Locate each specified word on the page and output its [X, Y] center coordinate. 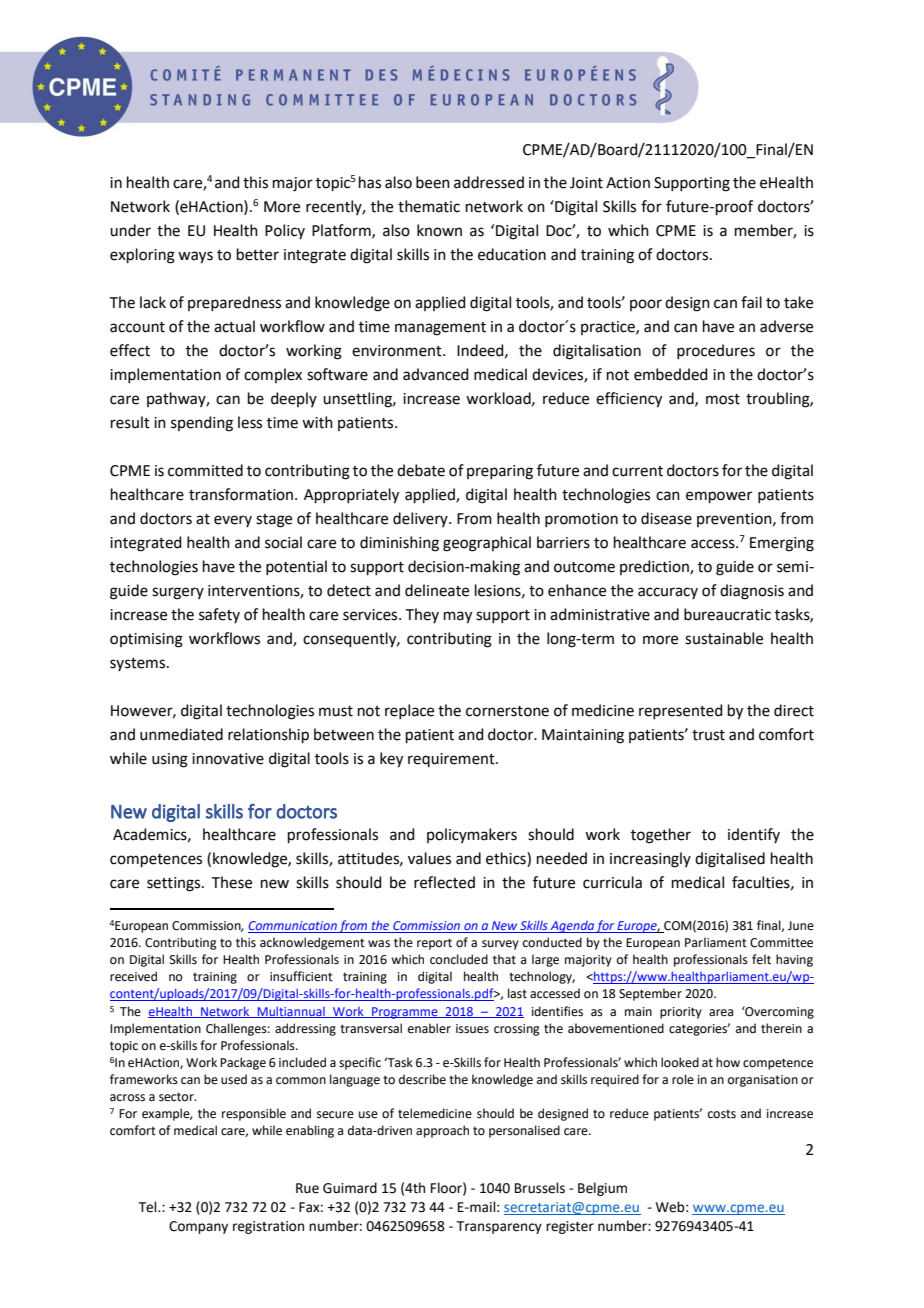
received [133, 976]
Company [198, 1227]
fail [751, 302]
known [439, 230]
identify [754, 835]
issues [472, 1029]
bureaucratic [727, 614]
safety [219, 615]
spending [202, 424]
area [721, 1013]
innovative [228, 759]
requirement [452, 760]
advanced [436, 374]
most [723, 399]
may [458, 617]
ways [195, 257]
